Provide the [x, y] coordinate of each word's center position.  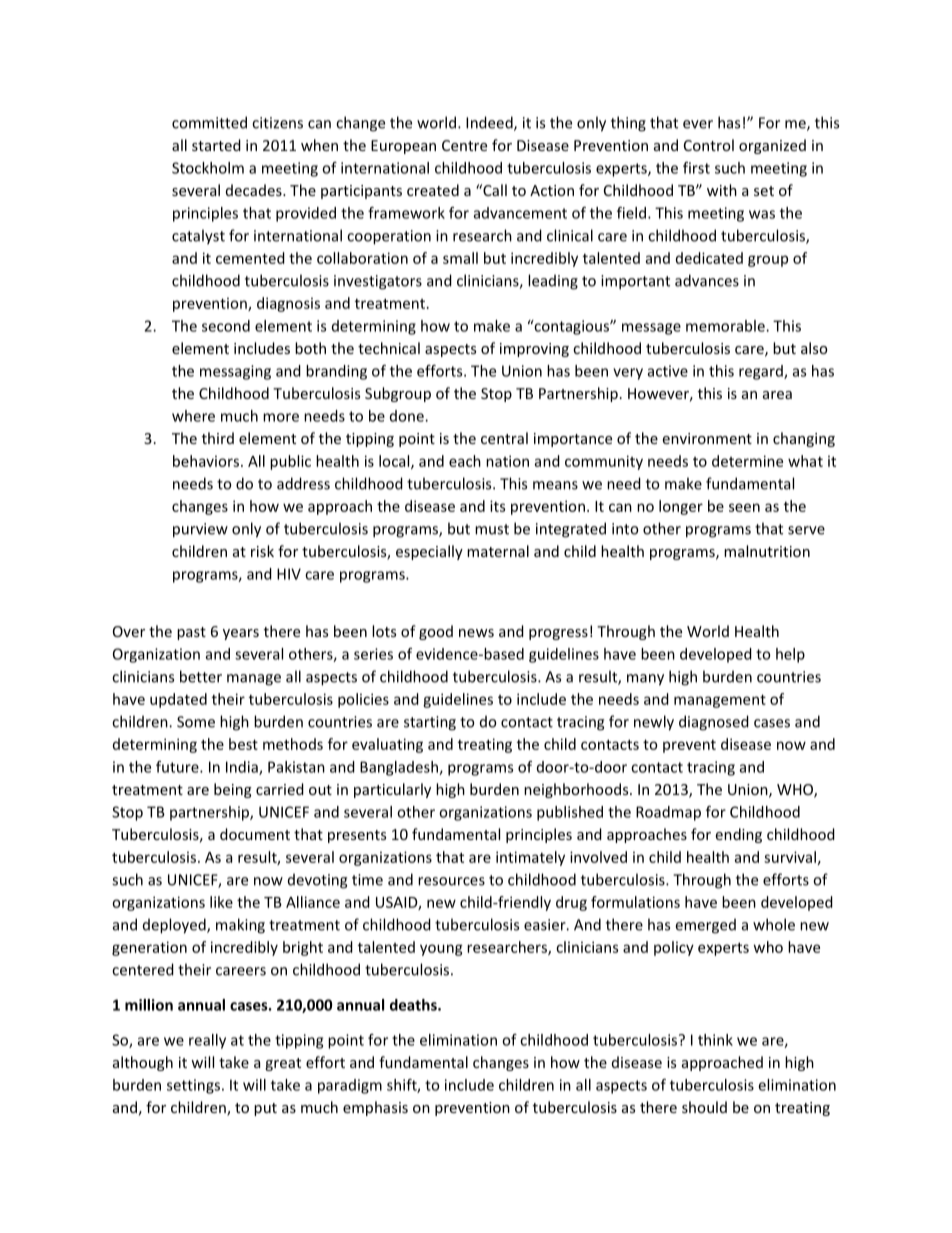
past [191, 633]
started [216, 145]
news [476, 633]
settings [193, 1086]
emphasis [375, 1108]
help [790, 655]
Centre [464, 145]
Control [709, 145]
